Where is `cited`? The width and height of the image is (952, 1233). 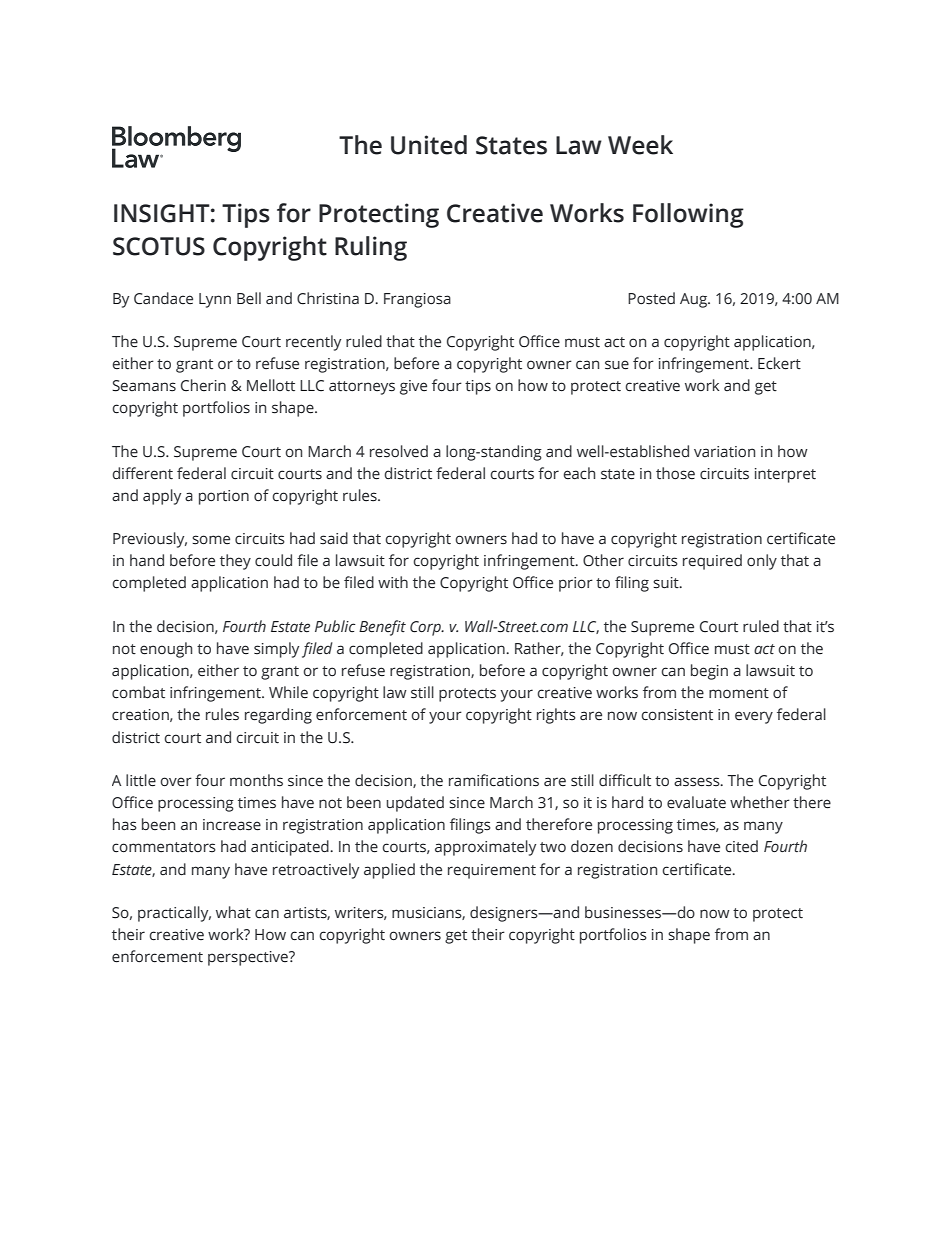 cited is located at coordinates (742, 846).
